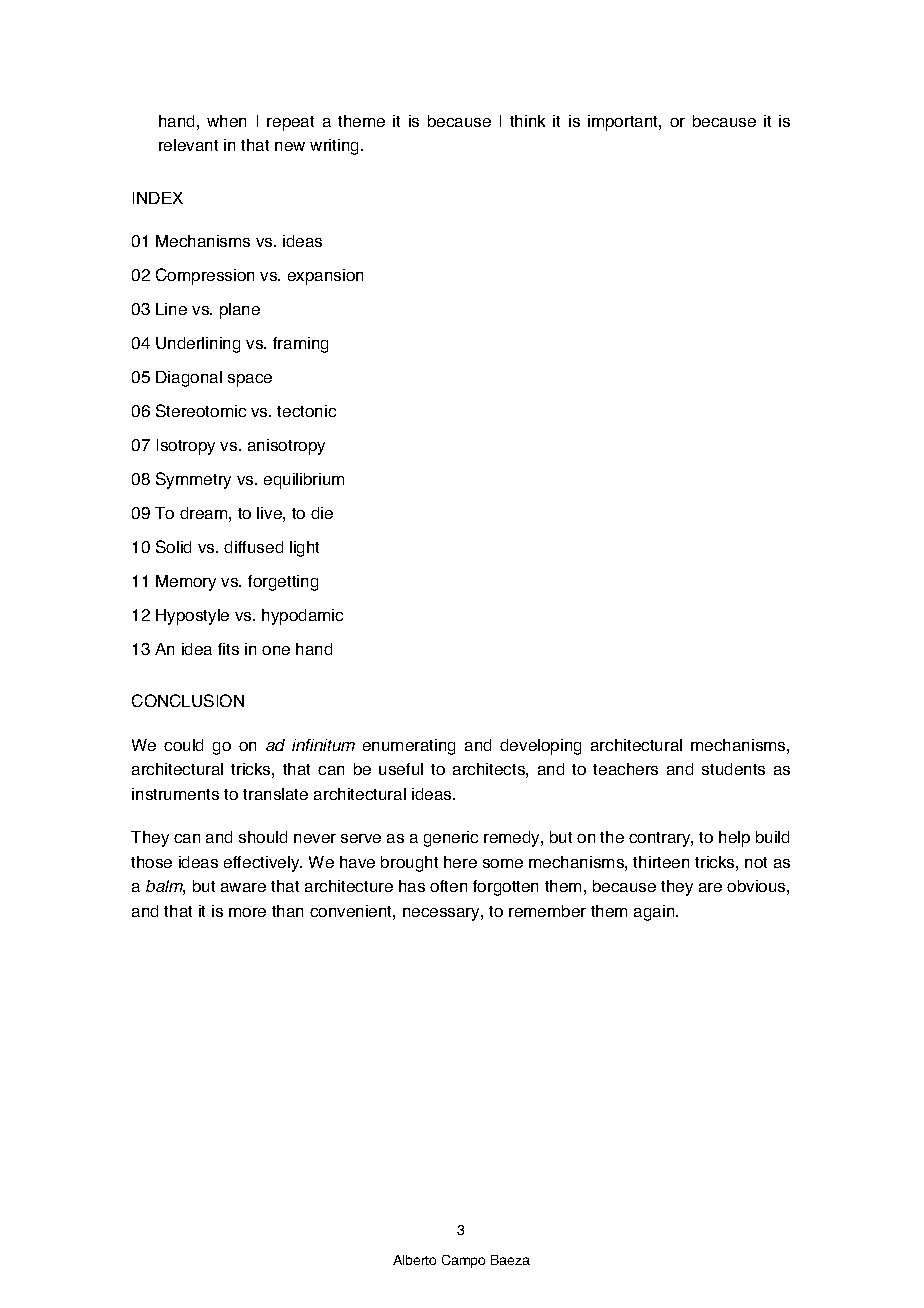 The image size is (924, 1308). What do you see at coordinates (226, 121) in the screenshot?
I see `when` at bounding box center [226, 121].
